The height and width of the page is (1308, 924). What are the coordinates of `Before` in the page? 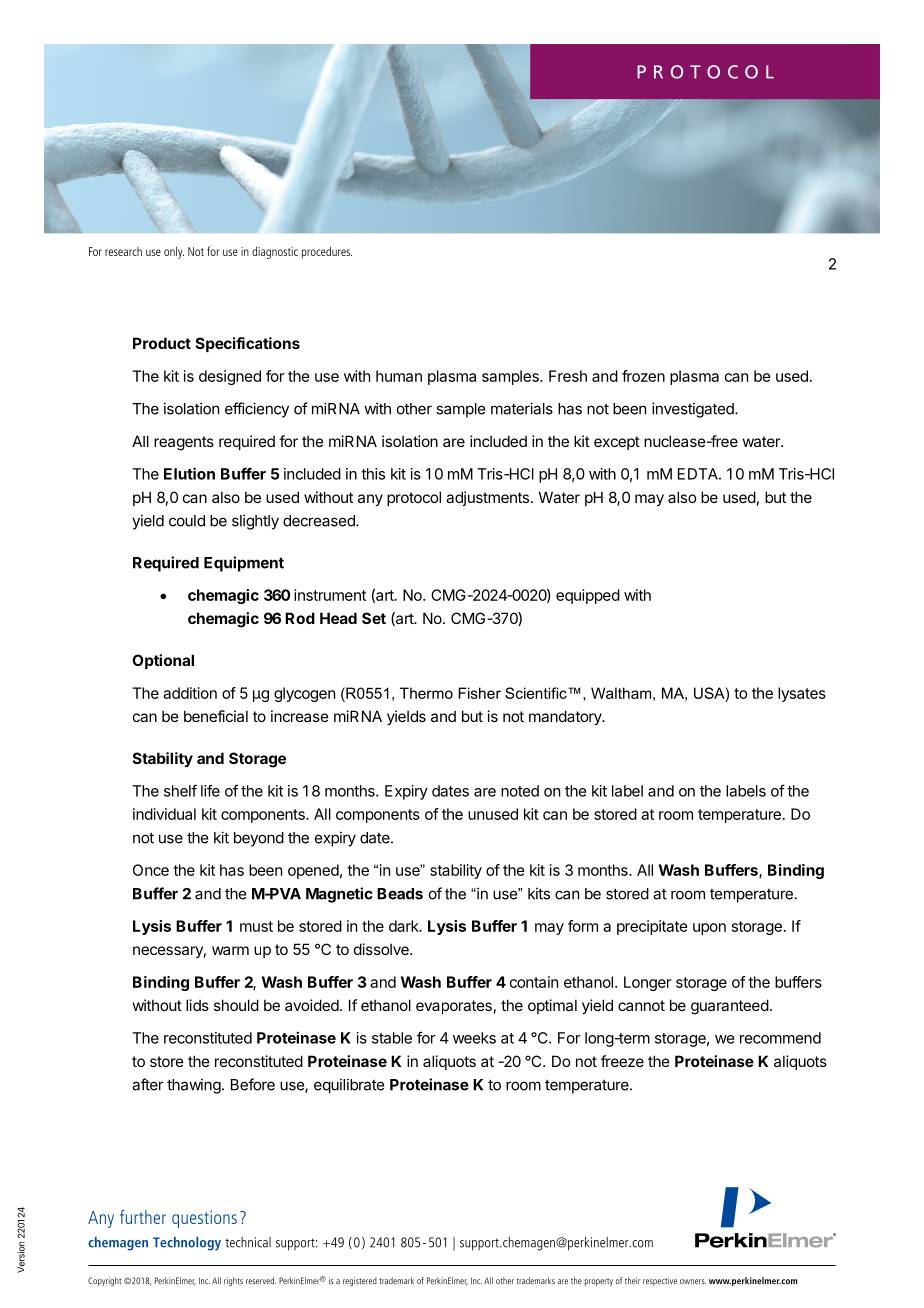 It's located at (253, 1084).
